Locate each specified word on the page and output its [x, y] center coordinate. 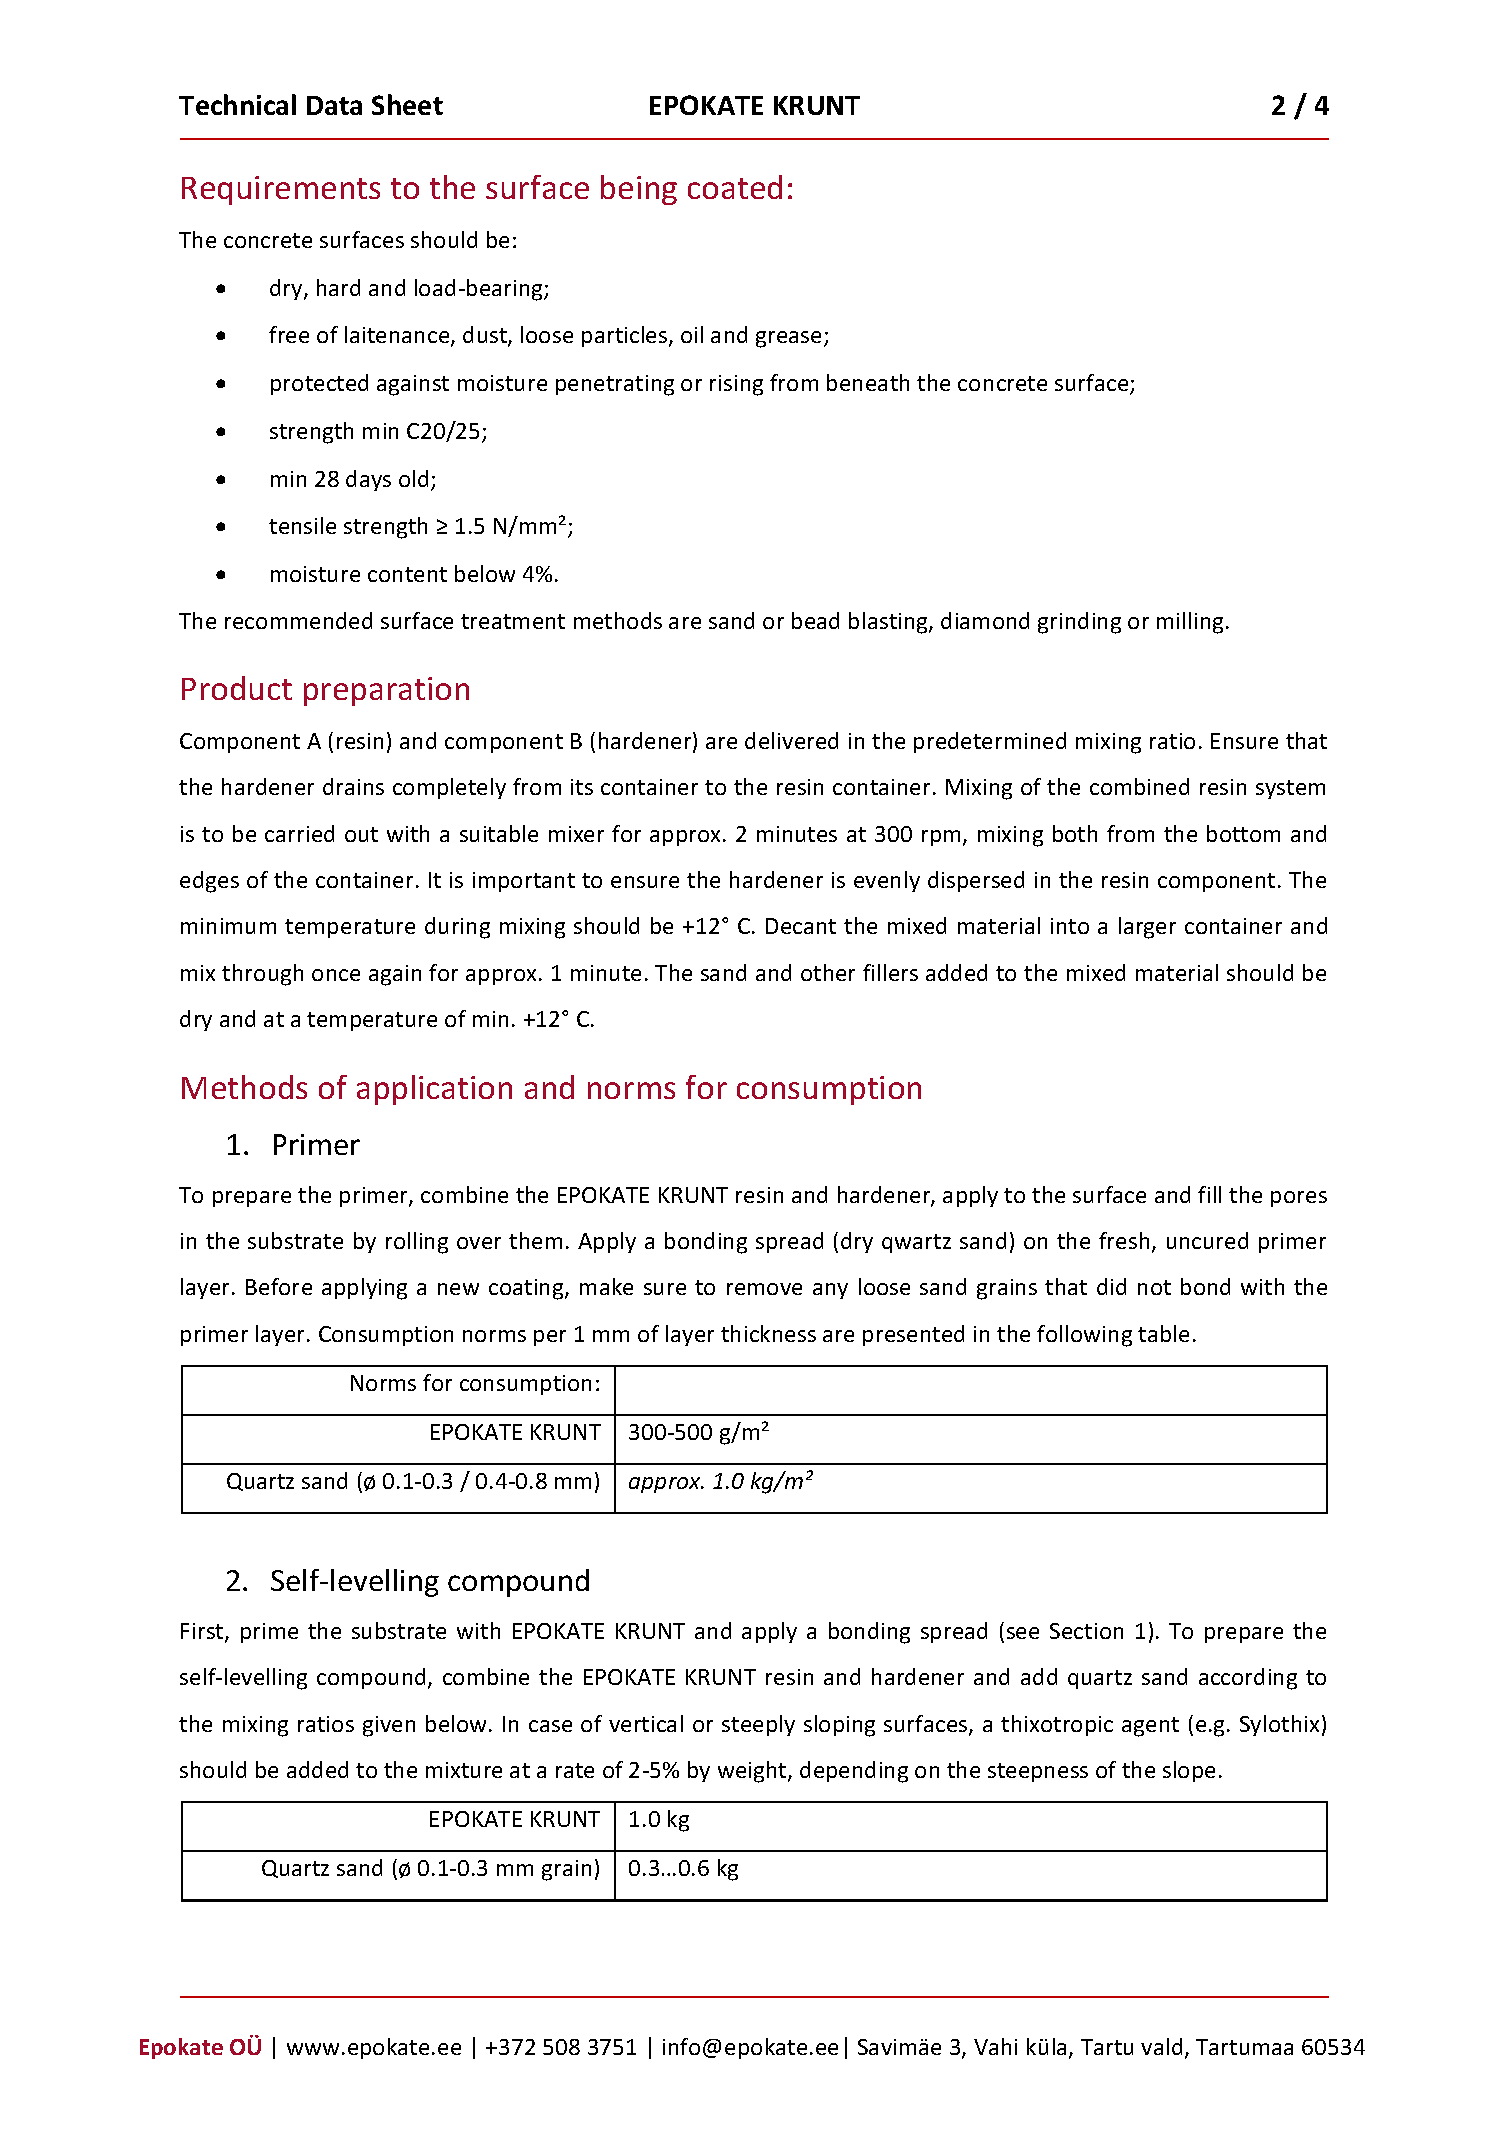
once [336, 975]
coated [735, 187]
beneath [868, 382]
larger [1147, 928]
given [389, 1726]
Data [334, 105]
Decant [801, 926]
